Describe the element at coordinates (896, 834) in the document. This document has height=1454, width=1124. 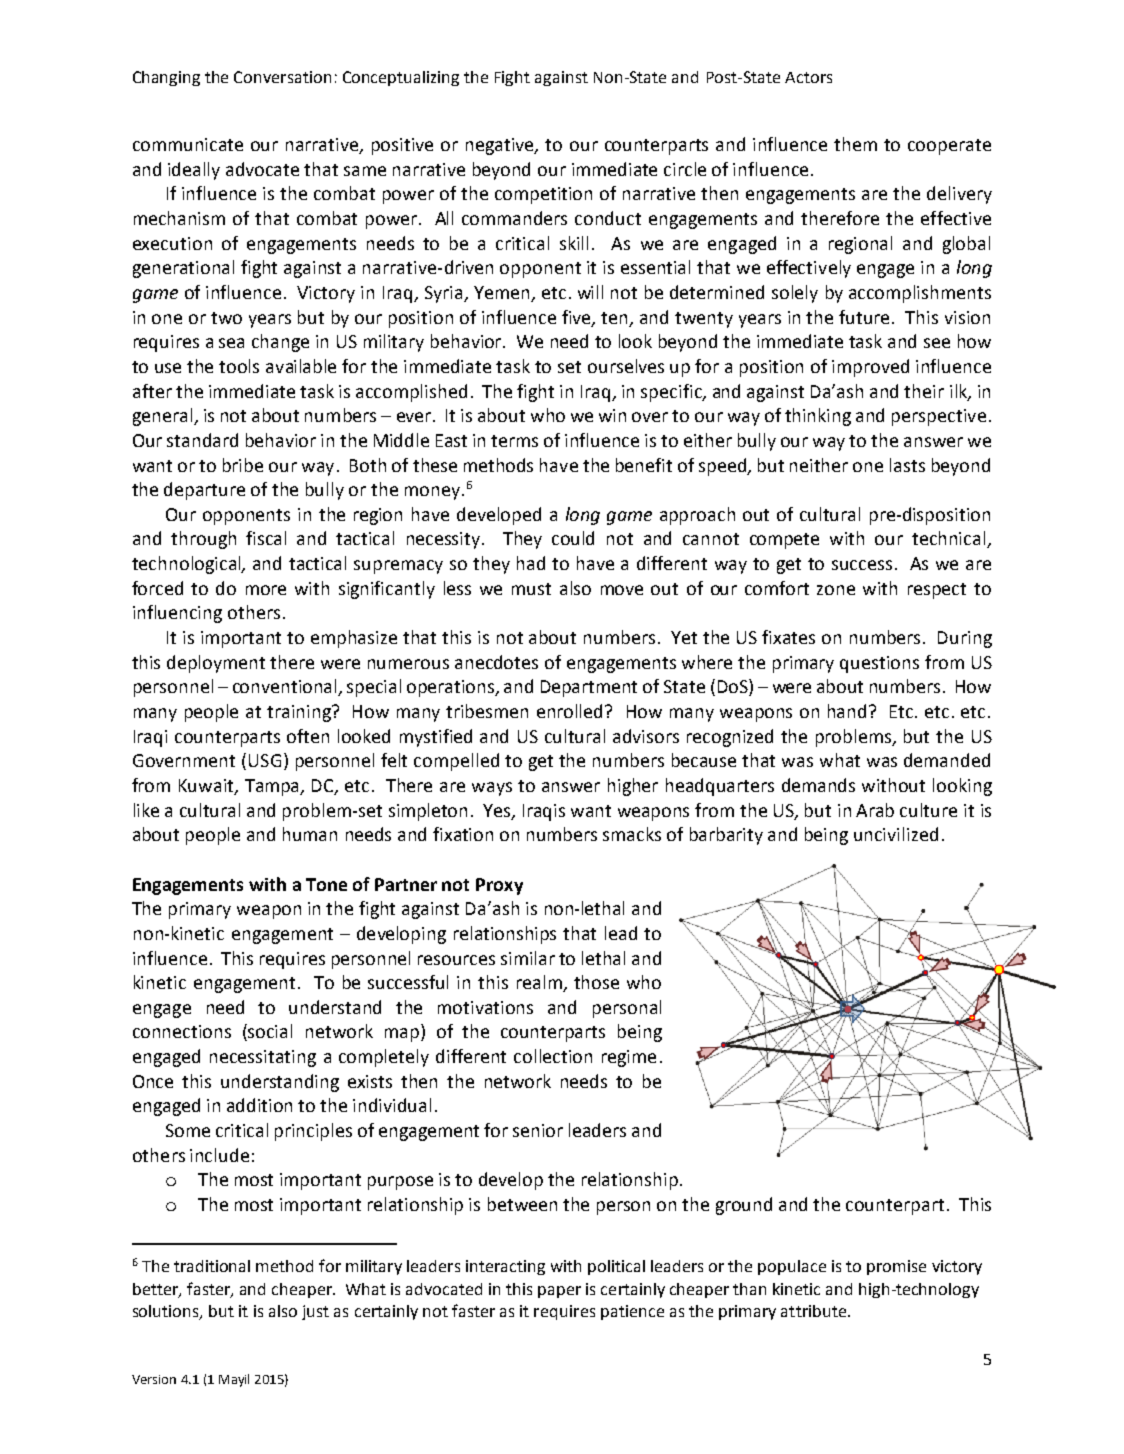
I see `uncivilized` at that location.
